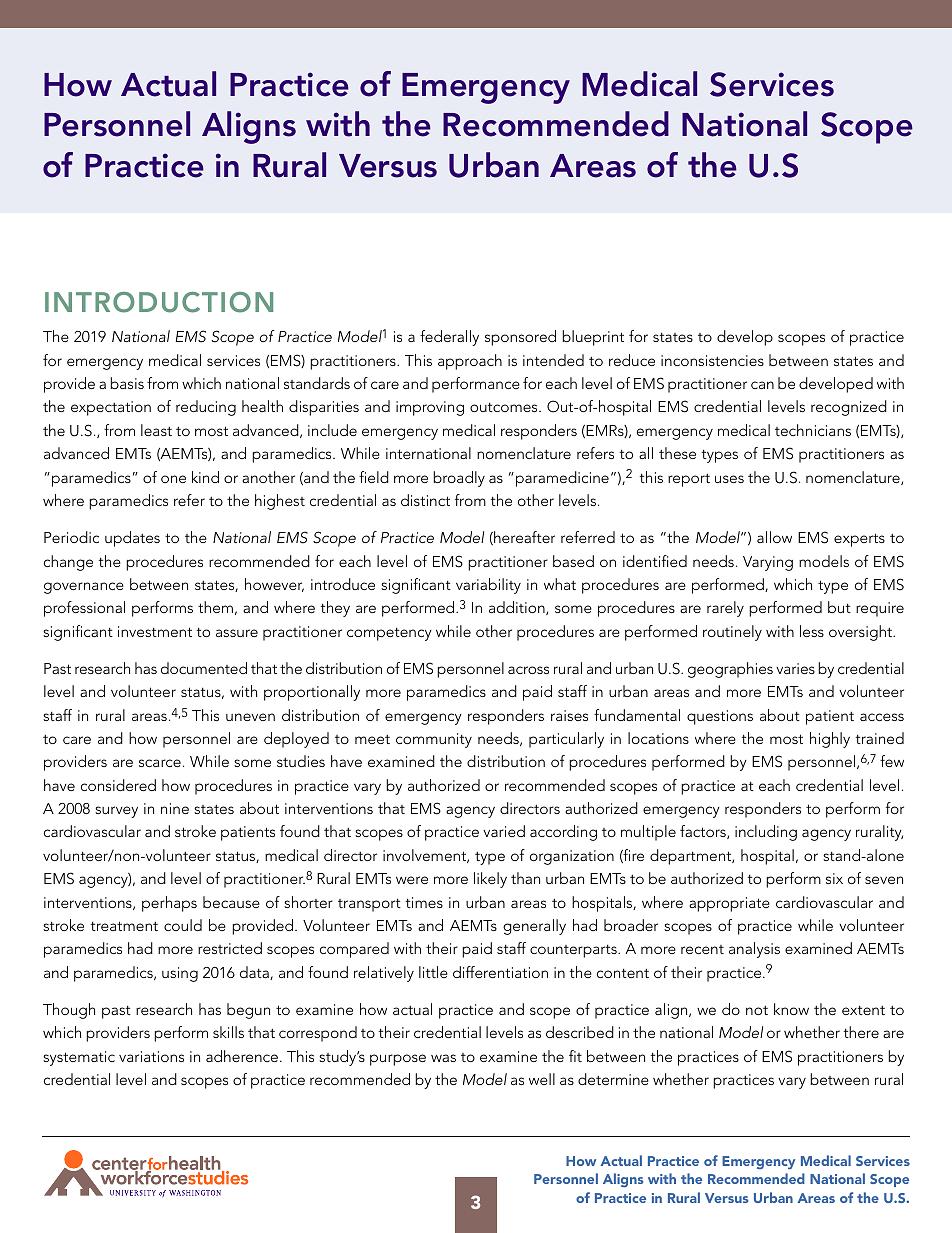 The width and height of the screenshot is (952, 1233). I want to click on times, so click(424, 902).
